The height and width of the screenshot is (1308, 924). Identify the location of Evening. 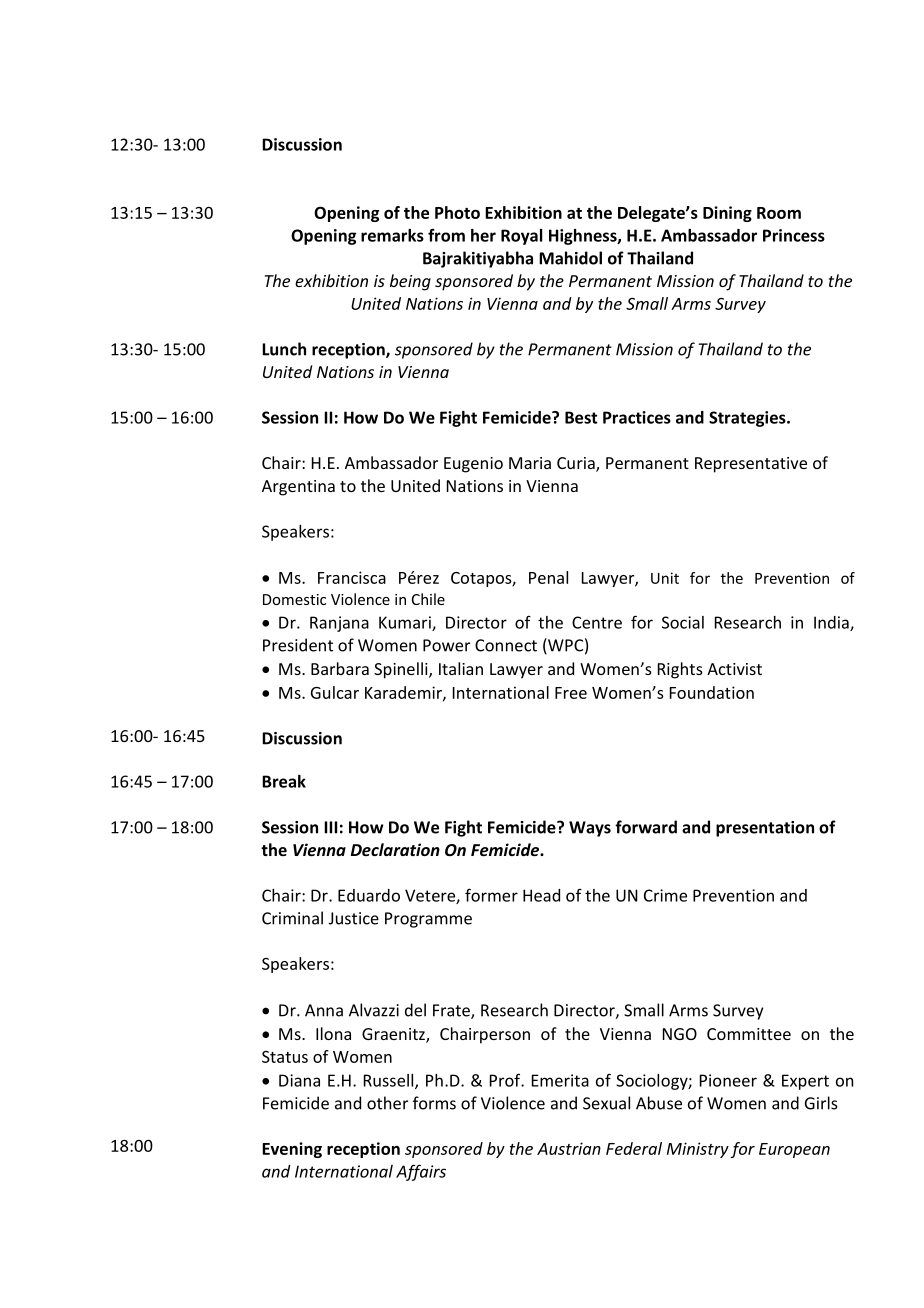
(292, 1150).
